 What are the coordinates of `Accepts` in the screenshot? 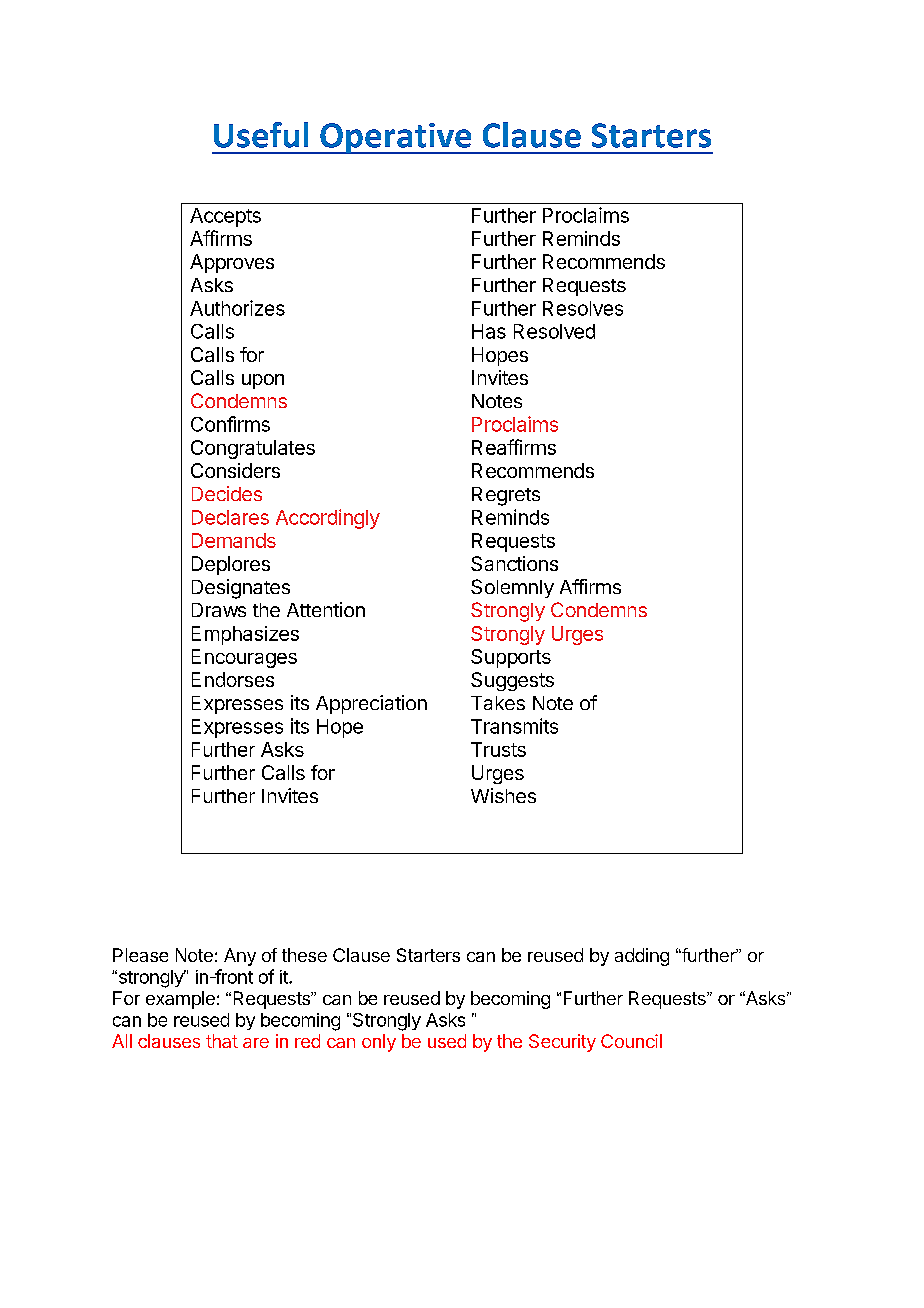 It's located at (225, 217).
